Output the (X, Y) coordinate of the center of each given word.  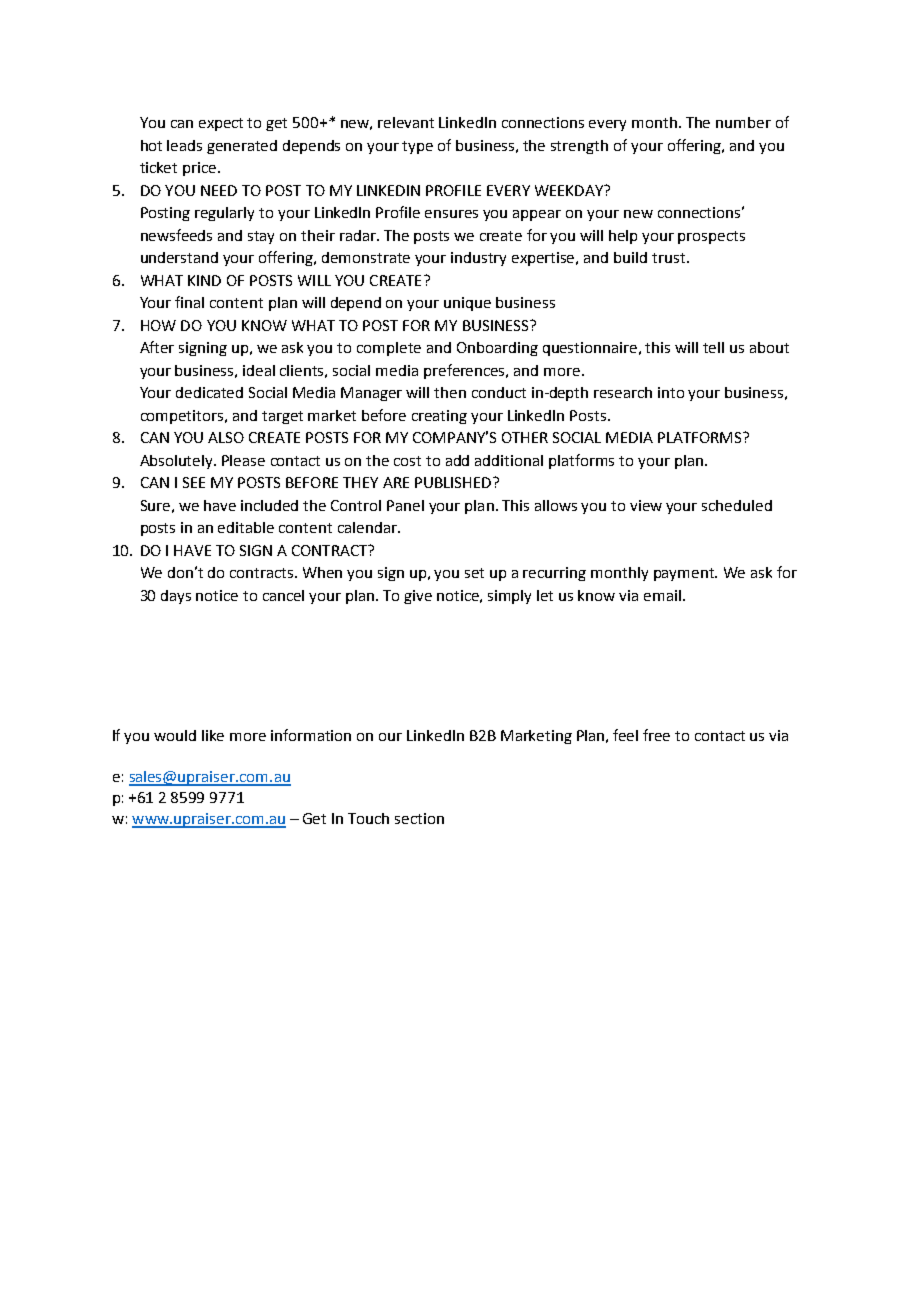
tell (713, 347)
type (417, 147)
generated (242, 147)
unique (467, 304)
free (656, 735)
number (743, 122)
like (213, 735)
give (418, 597)
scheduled (737, 505)
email (662, 595)
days (176, 597)
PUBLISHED (454, 482)
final (189, 302)
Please (243, 460)
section (419, 818)
